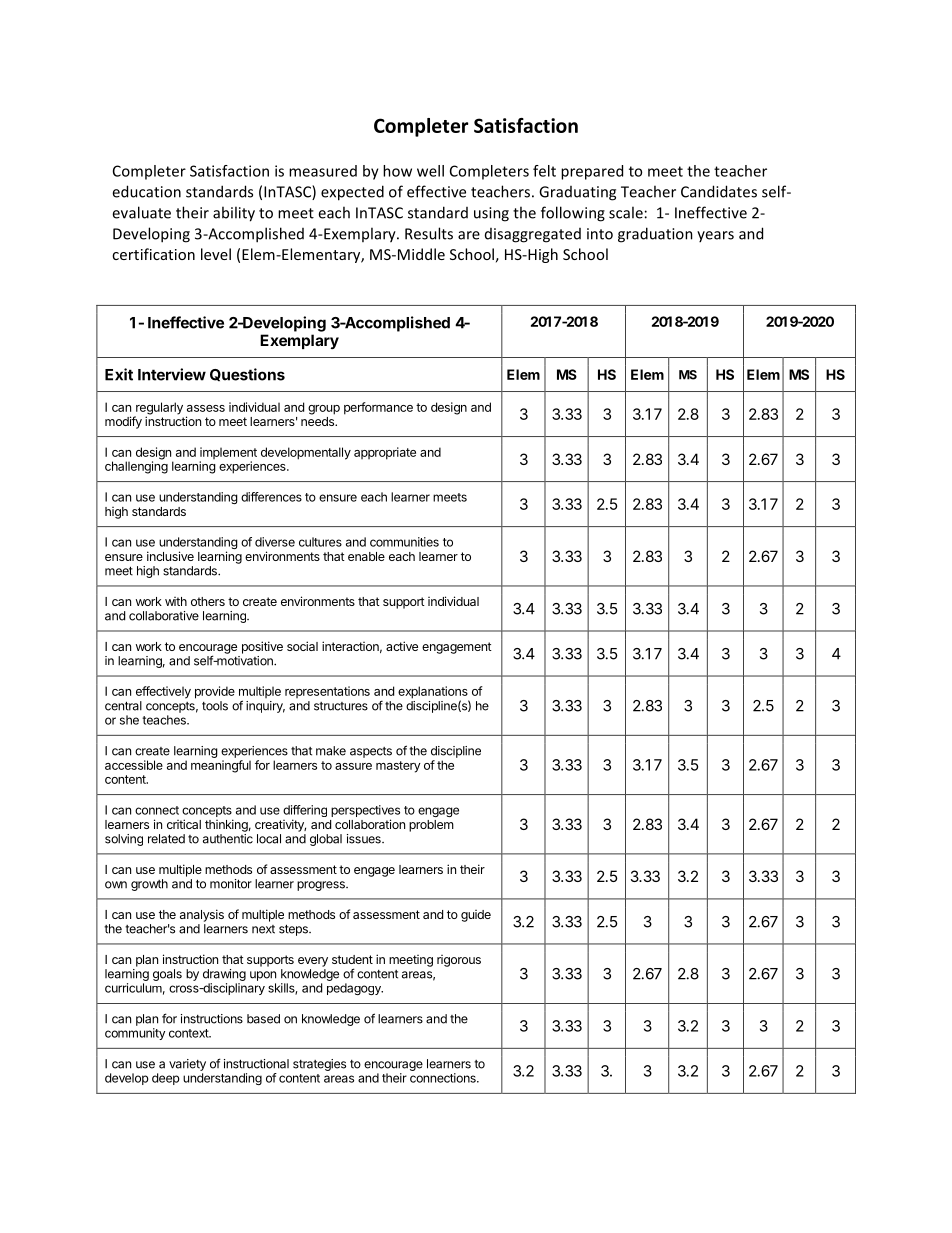  Describe the element at coordinates (221, 766) in the page. I see `meaningful` at that location.
